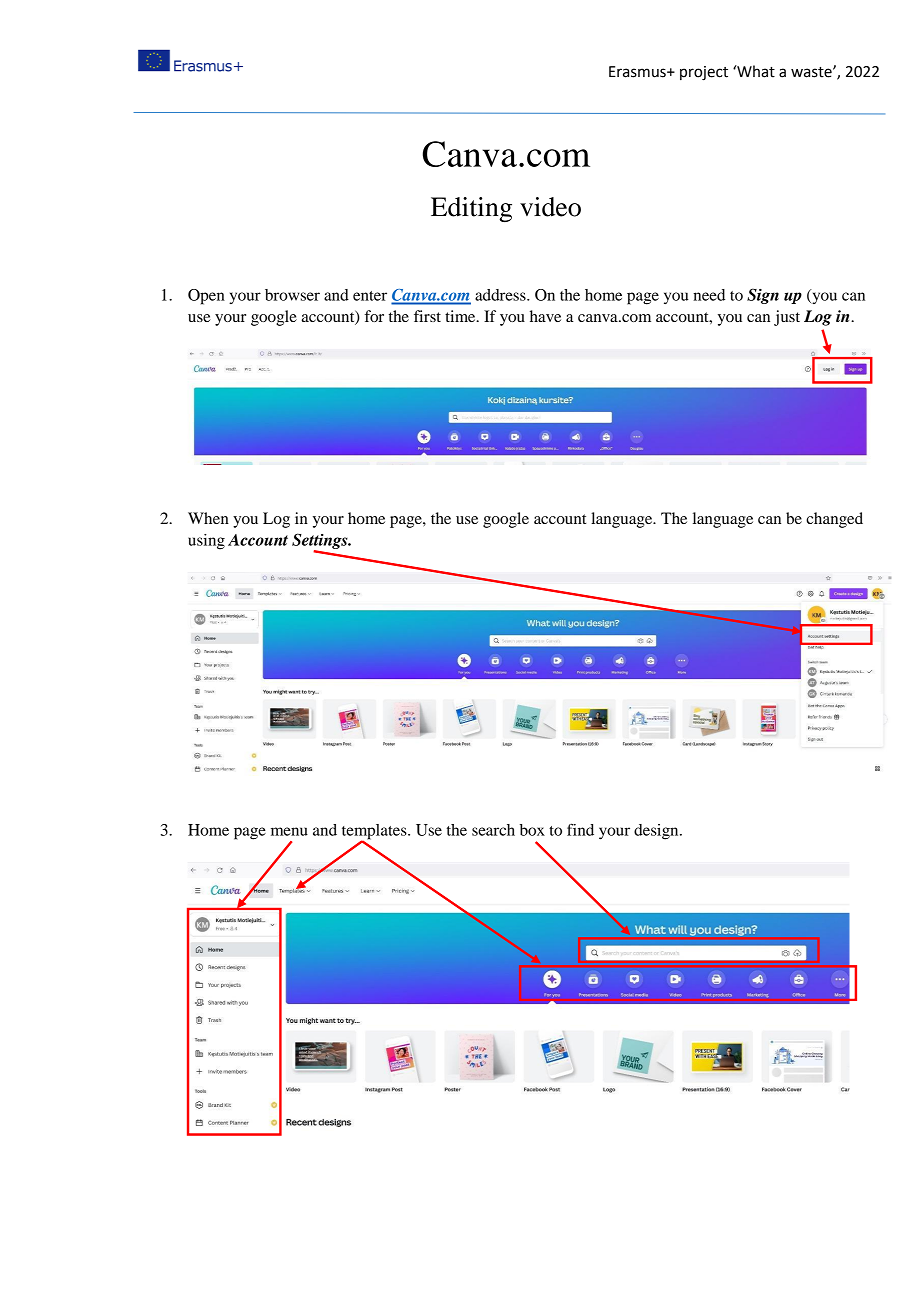 The image size is (924, 1308). I want to click on When, so click(208, 518).
